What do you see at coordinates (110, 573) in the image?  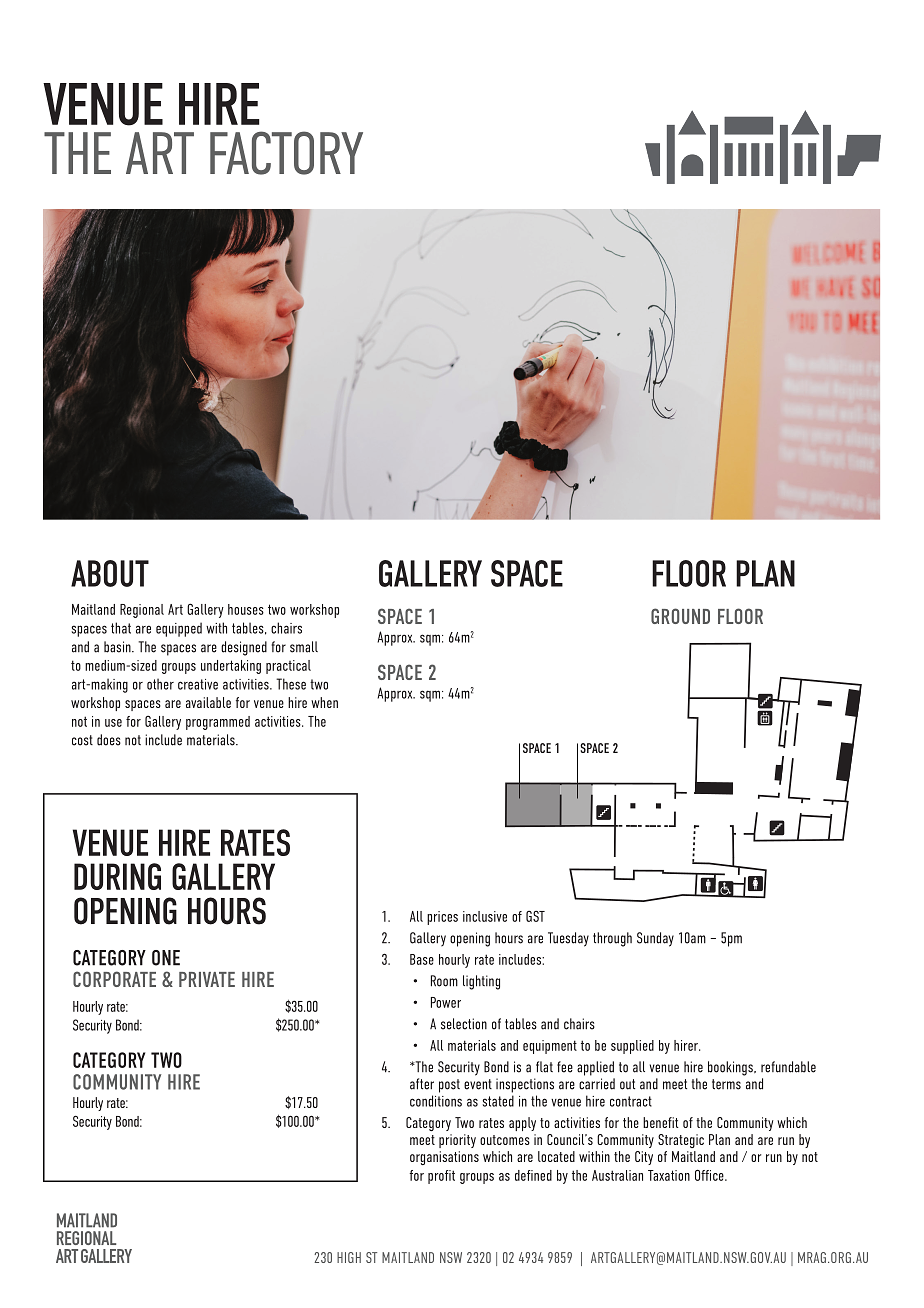 I see `ABOUT` at bounding box center [110, 573].
